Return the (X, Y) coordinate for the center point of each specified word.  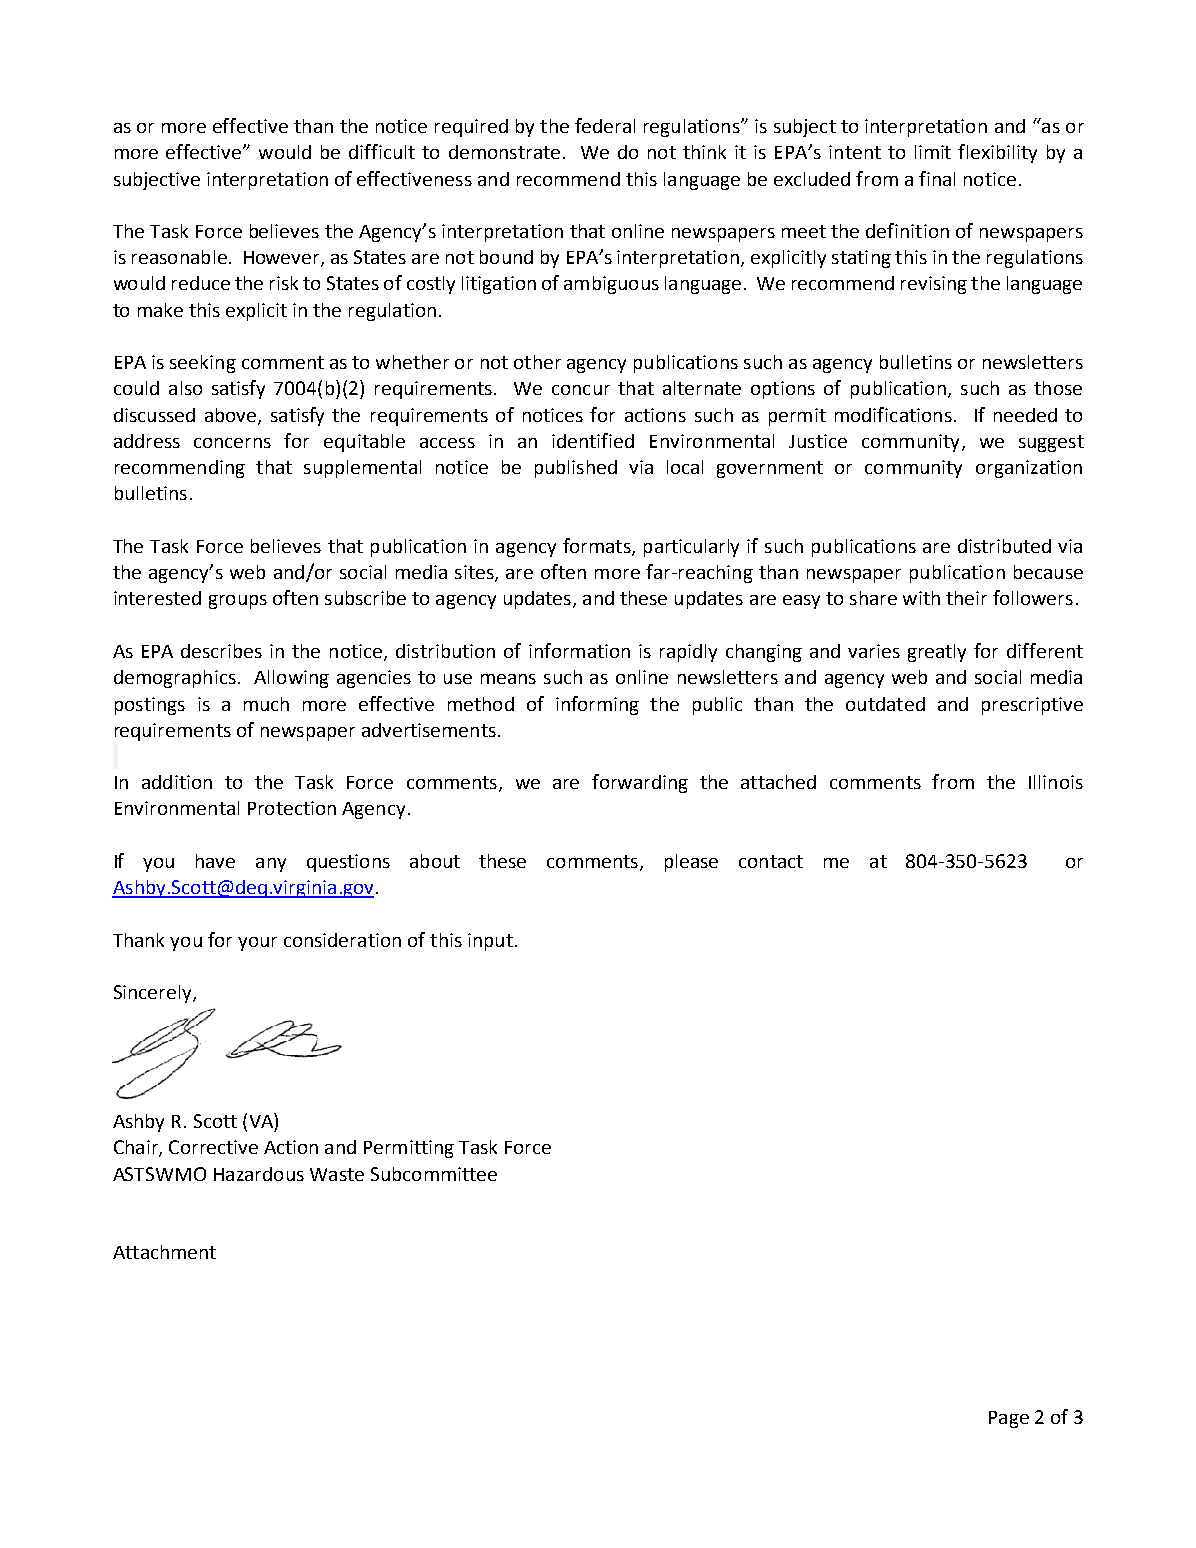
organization (1029, 469)
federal (605, 125)
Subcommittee (434, 1174)
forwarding (640, 783)
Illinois (1056, 782)
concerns (232, 443)
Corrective (213, 1147)
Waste (337, 1174)
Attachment (164, 1252)
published (576, 469)
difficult (382, 151)
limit (933, 152)
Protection (292, 808)
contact (771, 861)
